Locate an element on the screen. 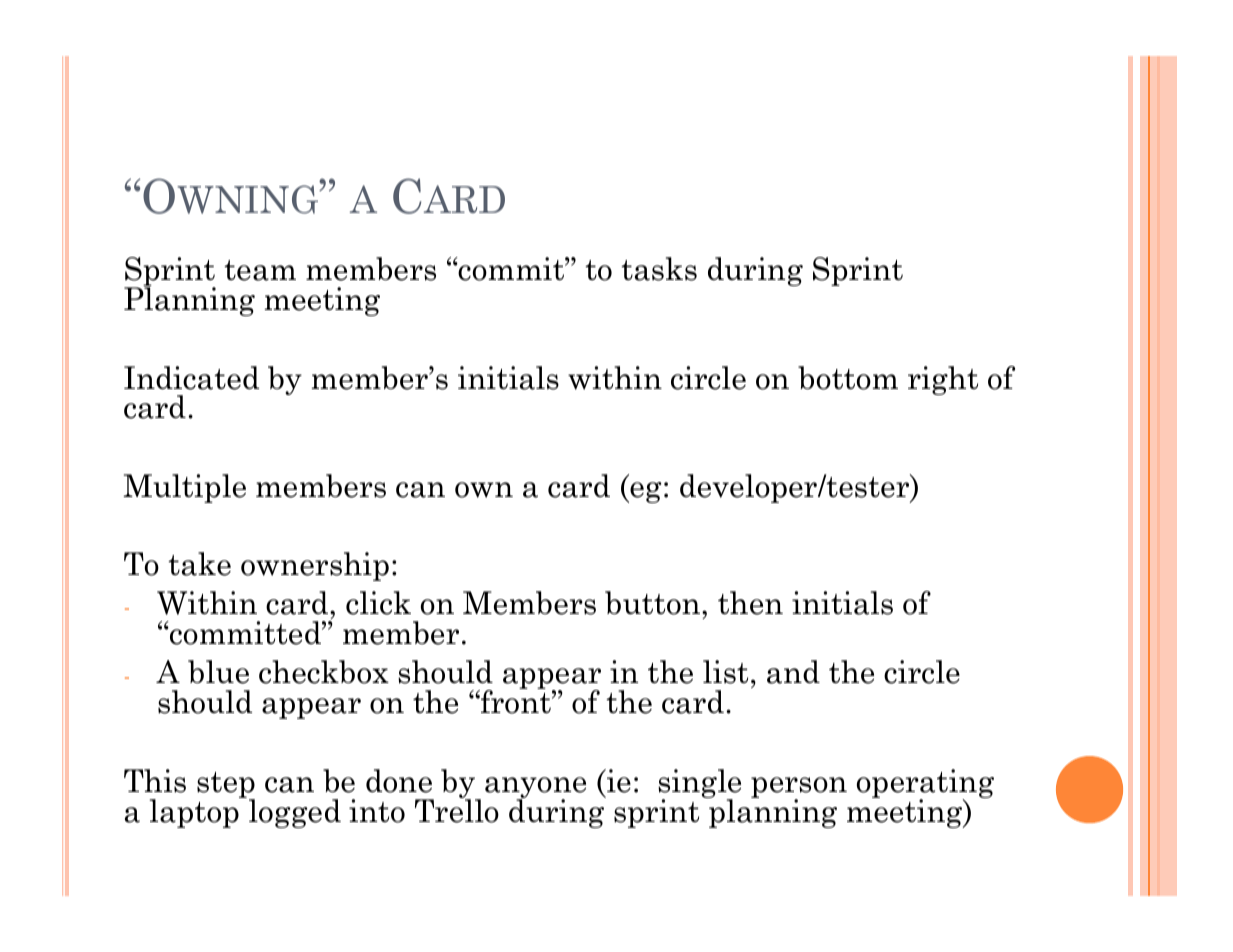 Image resolution: width=1233 pixels, height=952 pixels. blue is located at coordinates (218, 672).
